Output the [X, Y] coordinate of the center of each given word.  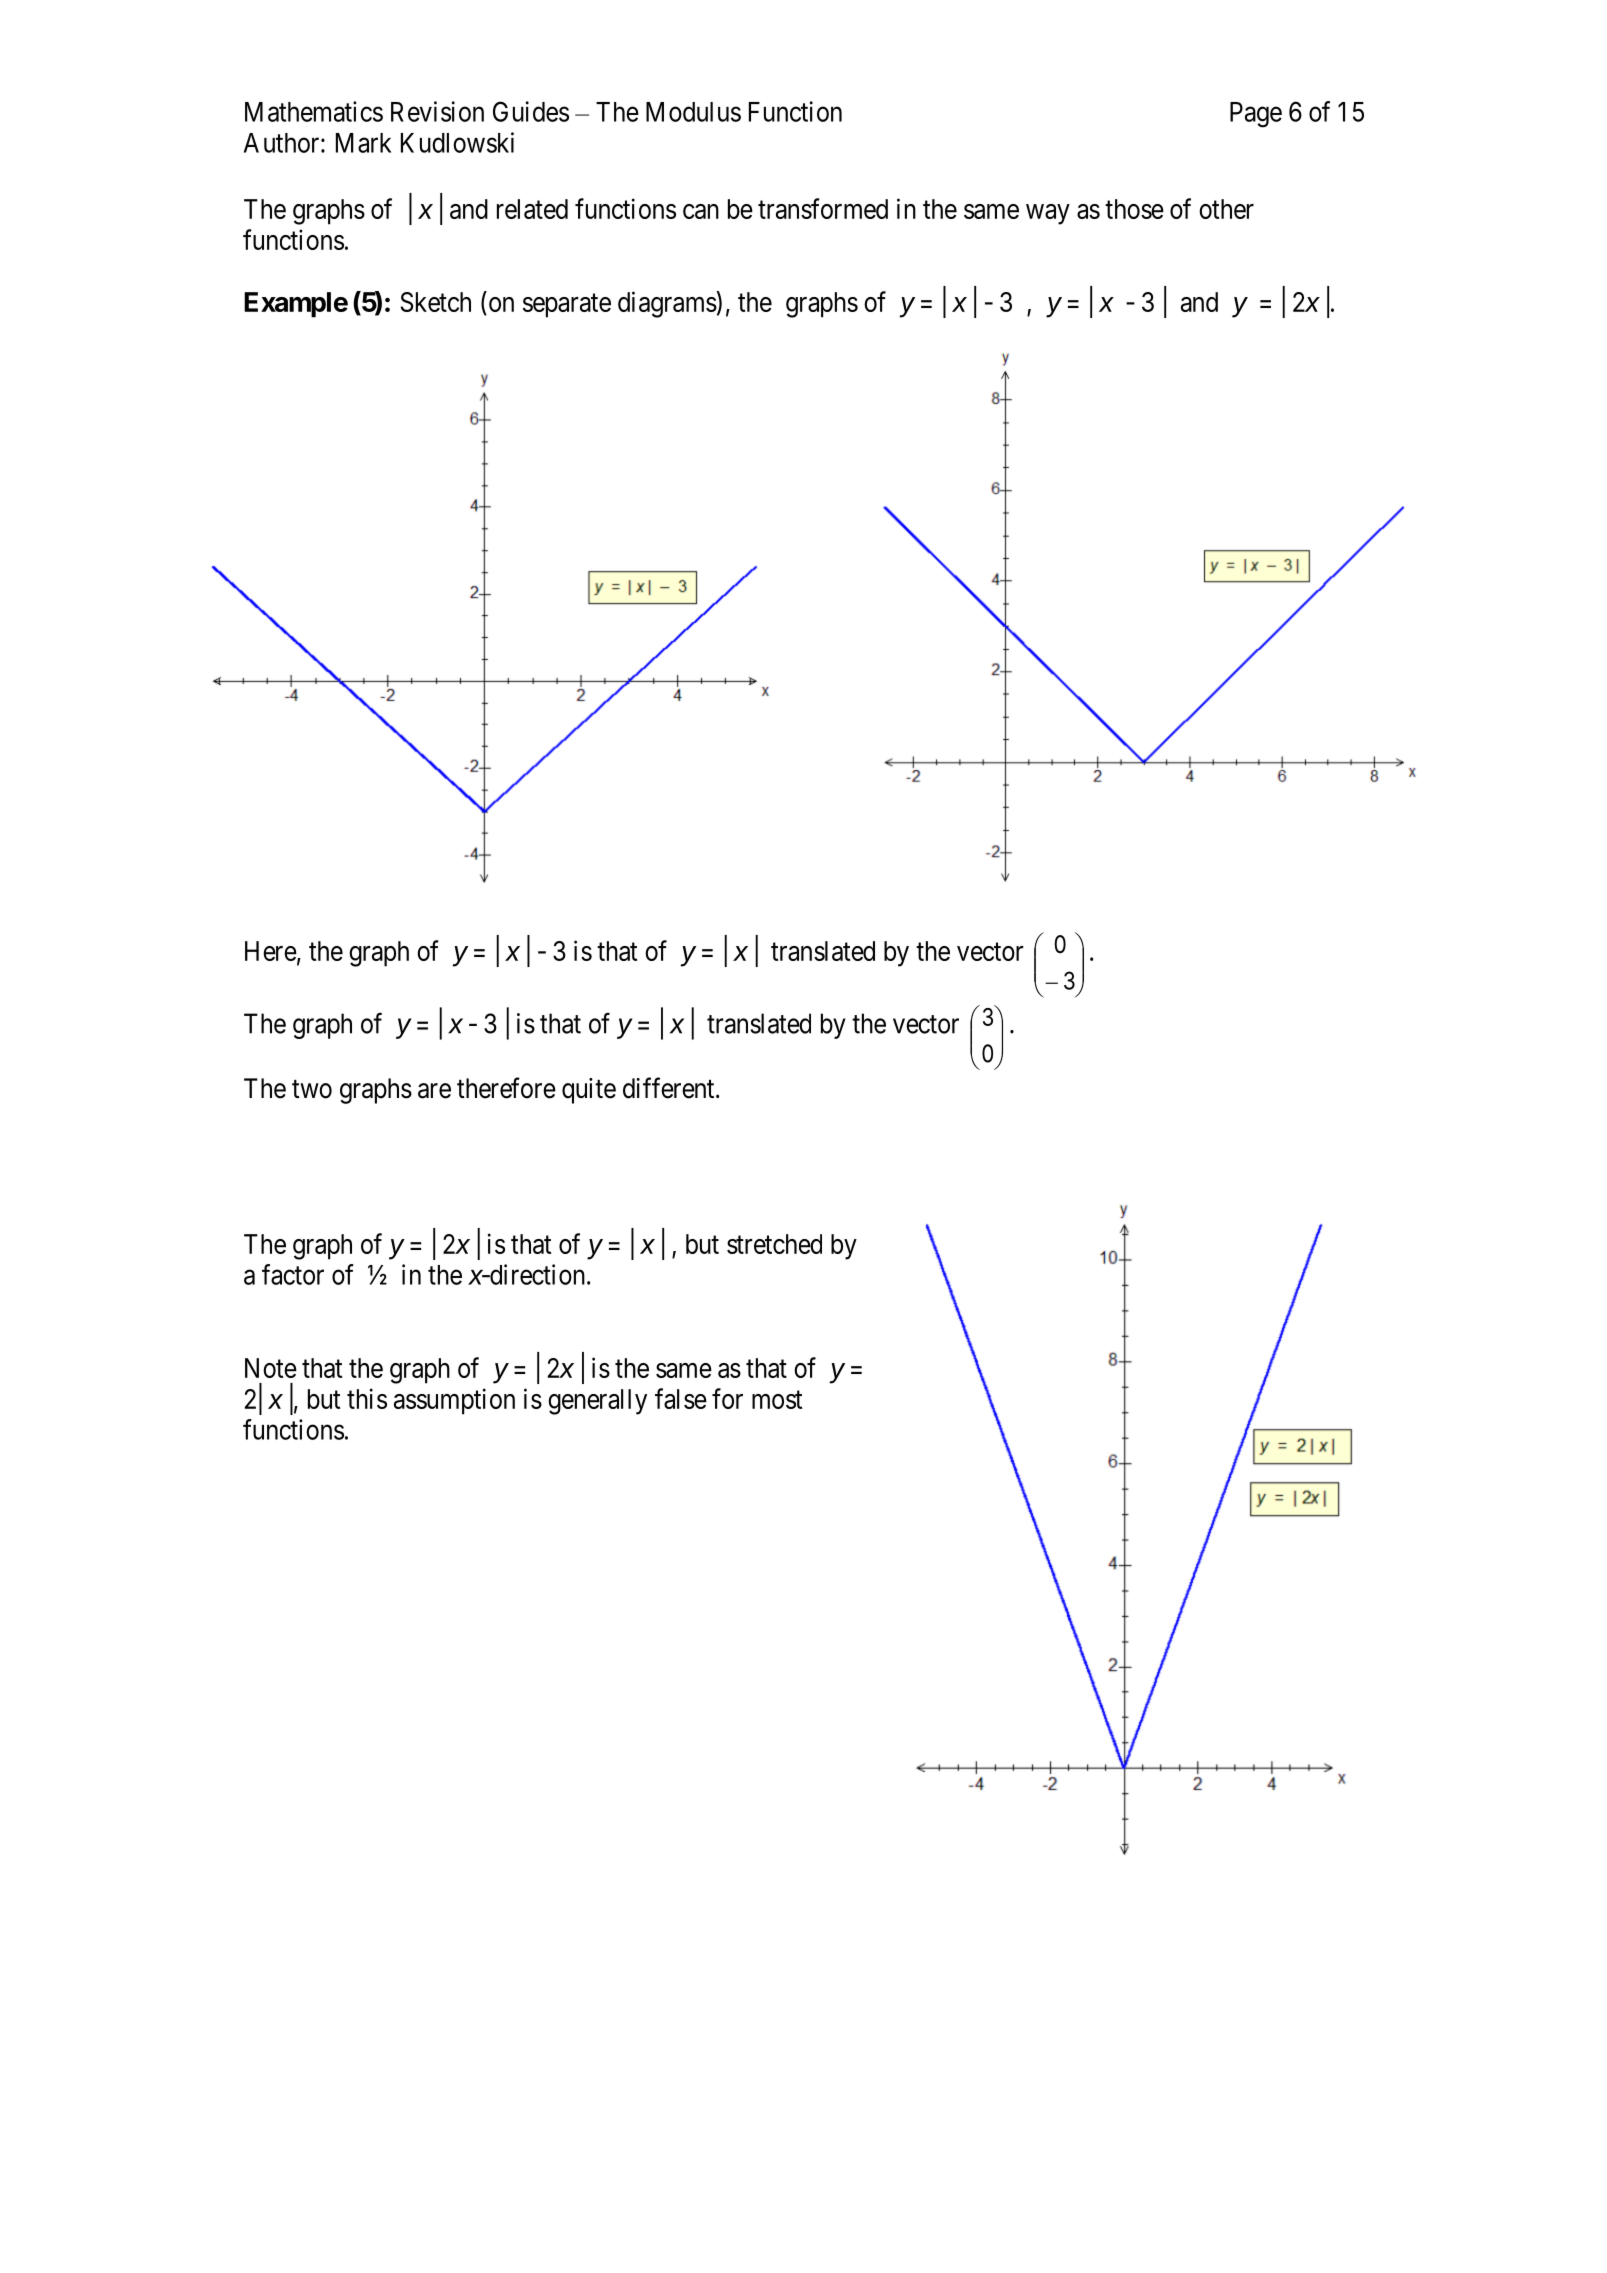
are [434, 1091]
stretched [774, 1244]
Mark [363, 143]
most [777, 1400]
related [532, 209]
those [1134, 209]
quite [589, 1091]
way [1048, 214]
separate [567, 306]
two [312, 1089]
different [670, 1088]
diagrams [667, 304]
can [701, 211]
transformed [823, 208]
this [367, 1398]
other [1226, 209]
